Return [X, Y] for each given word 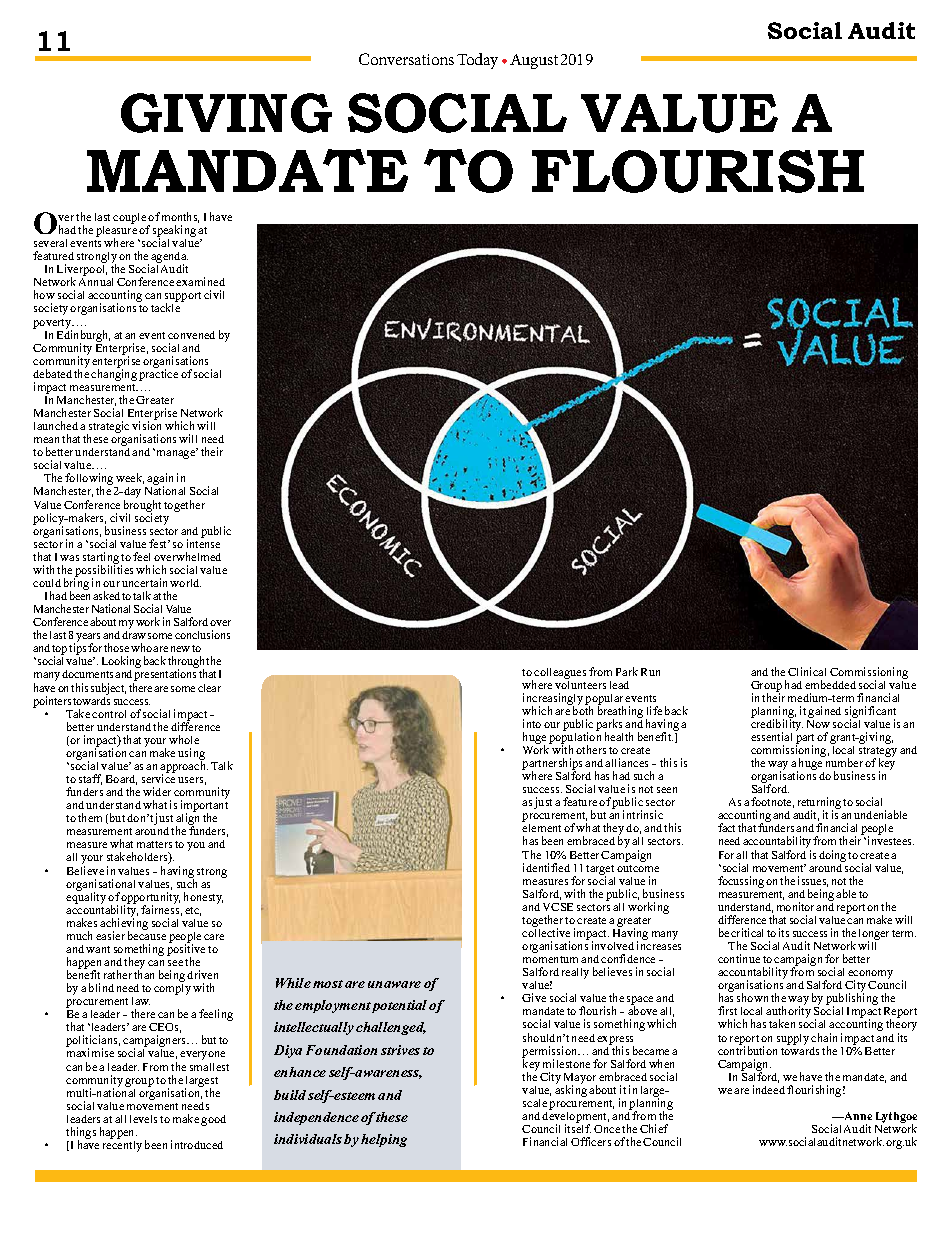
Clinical [807, 671]
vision [146, 425]
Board [121, 780]
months [180, 217]
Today [477, 61]
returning [819, 804]
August [534, 61]
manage [177, 454]
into [532, 723]
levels [143, 1119]
